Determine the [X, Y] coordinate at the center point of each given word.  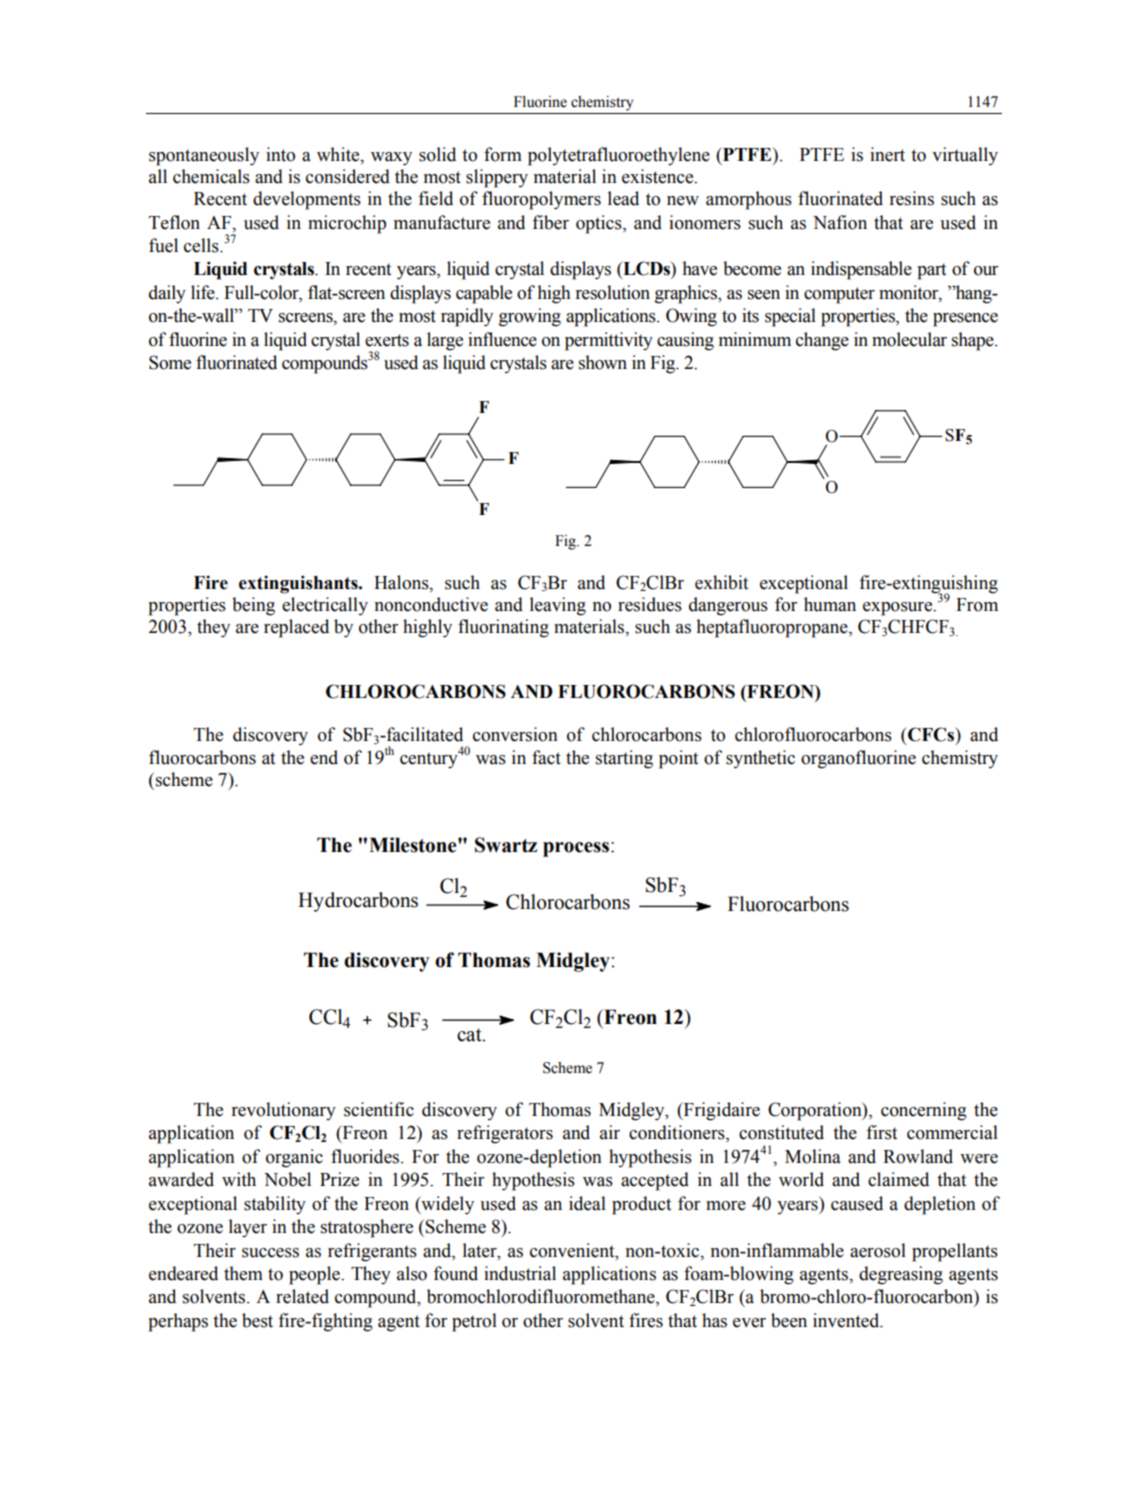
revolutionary [284, 1111]
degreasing [901, 1275]
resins [912, 198]
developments [307, 200]
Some [170, 362]
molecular [909, 339]
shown [603, 362]
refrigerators [505, 1134]
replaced [296, 628]
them [243, 1273]
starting [624, 759]
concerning [924, 1111]
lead [623, 198]
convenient [573, 1250]
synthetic [760, 759]
